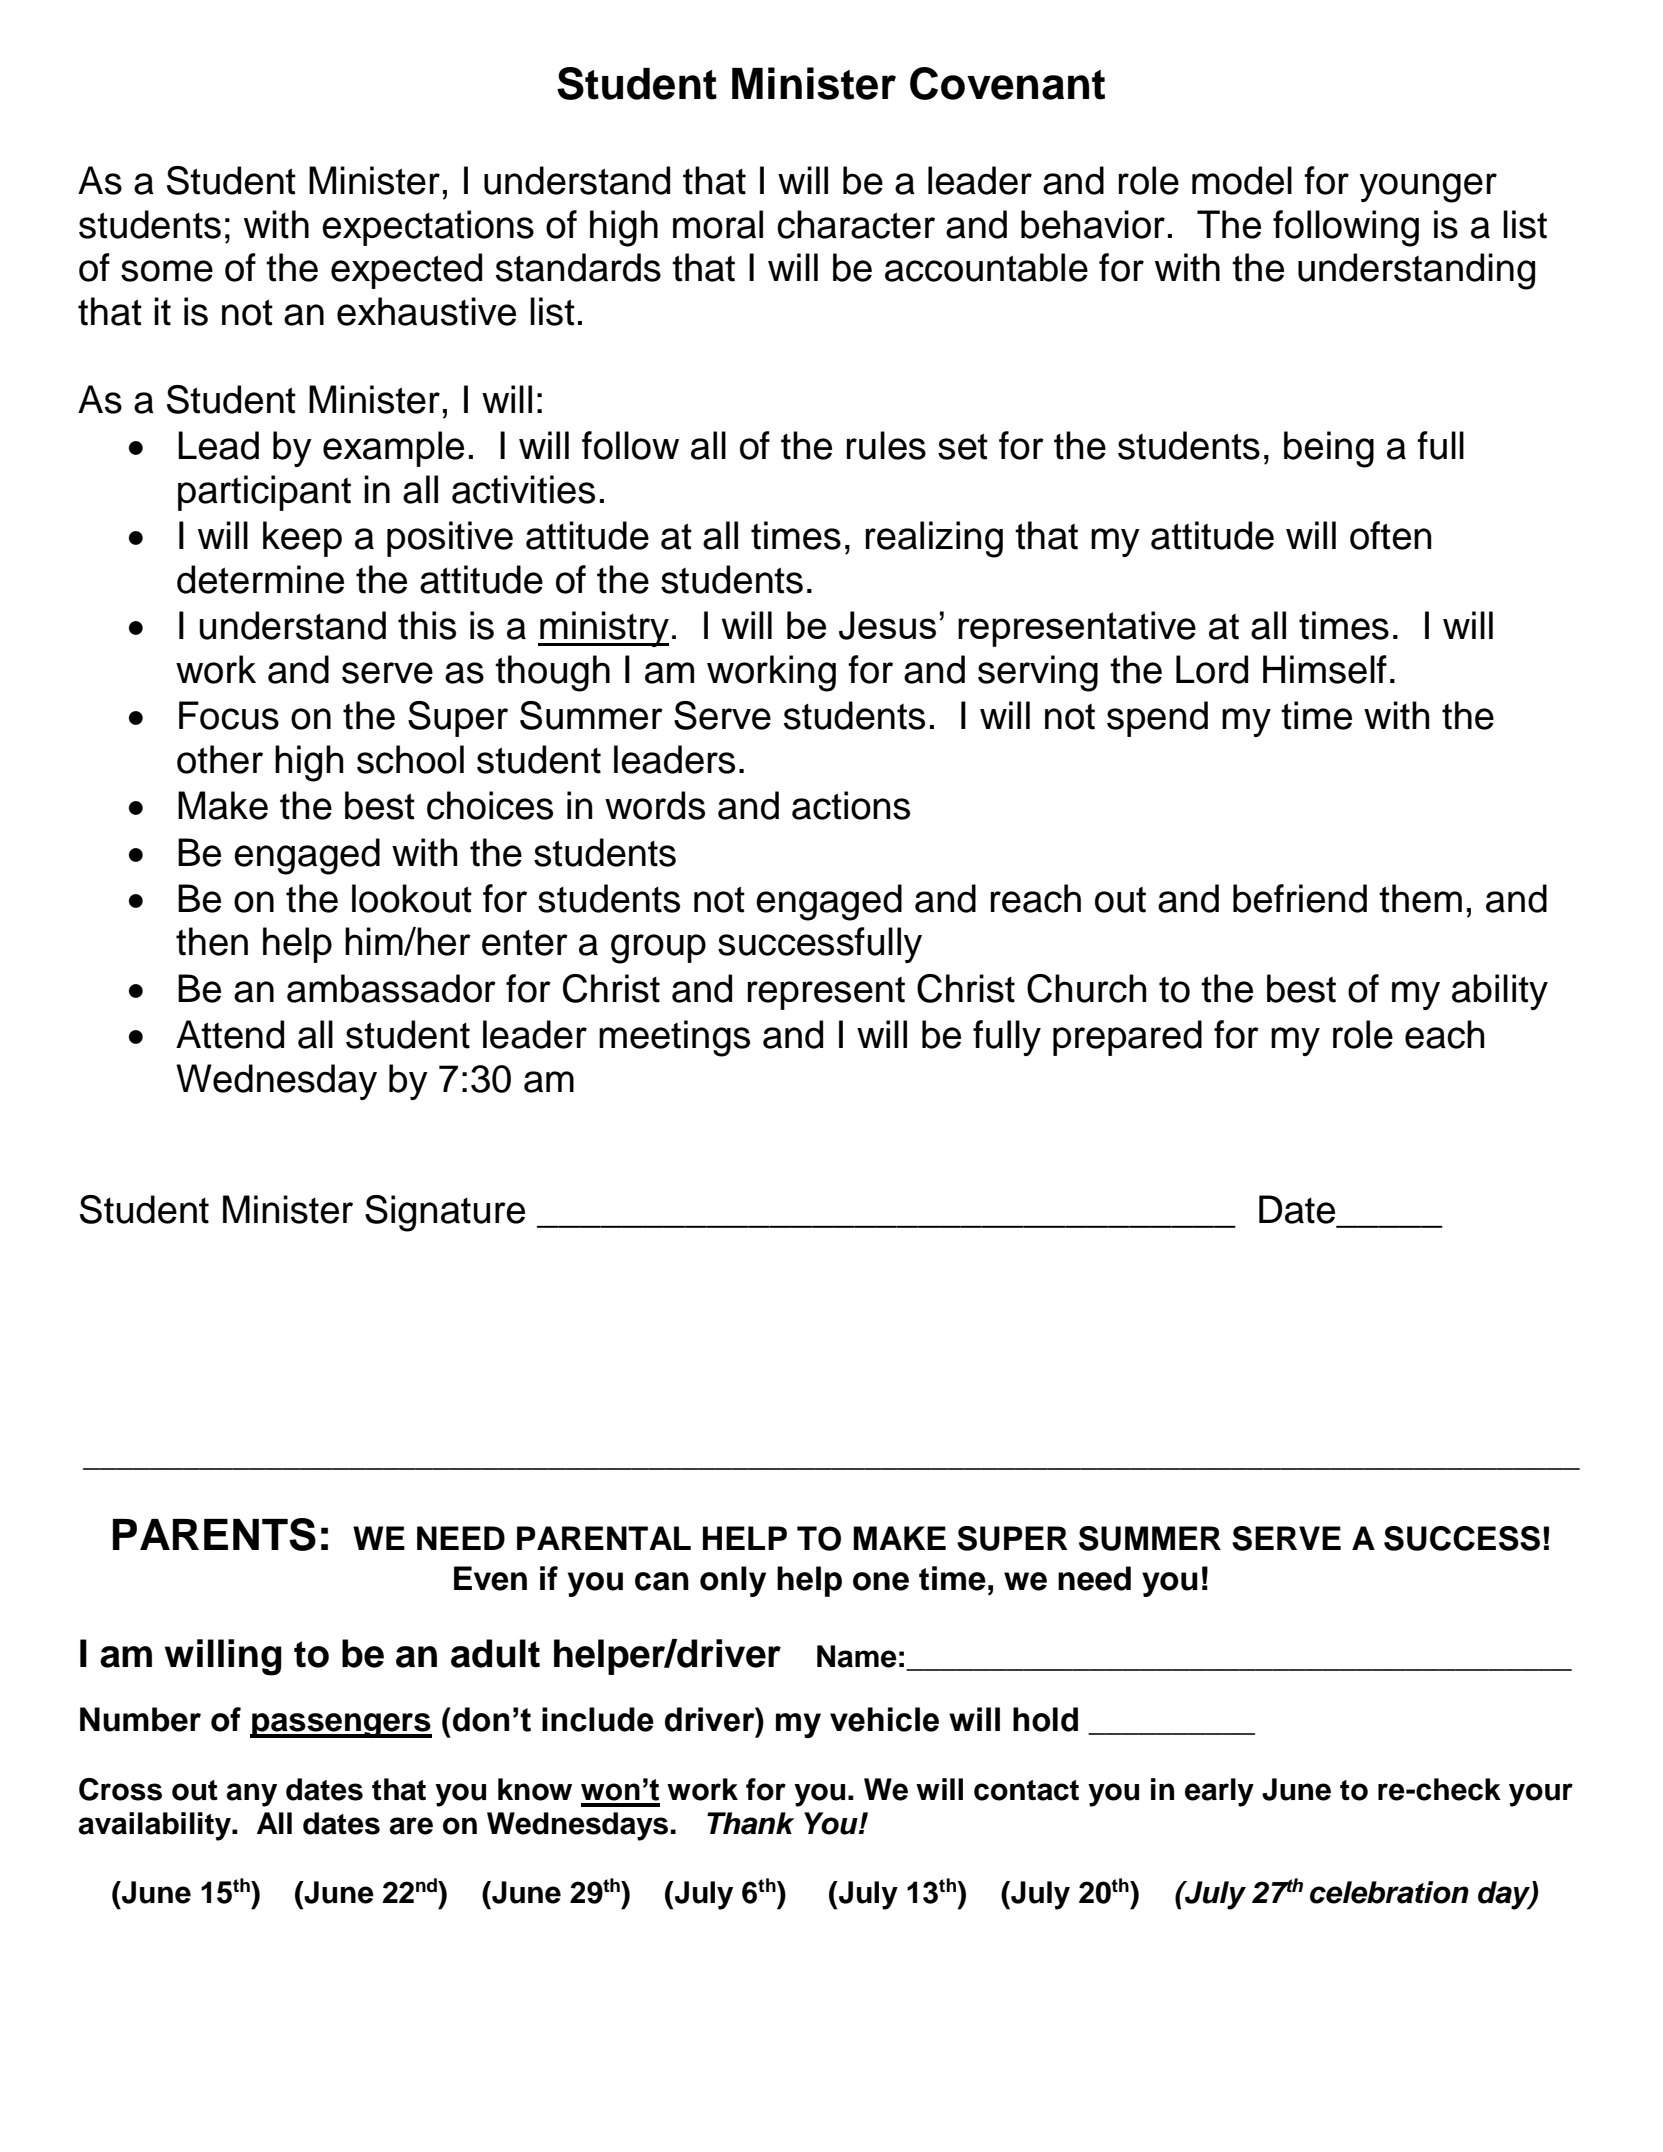  Describe the element at coordinates (1045, 1719) in the document. I see `hold` at that location.
